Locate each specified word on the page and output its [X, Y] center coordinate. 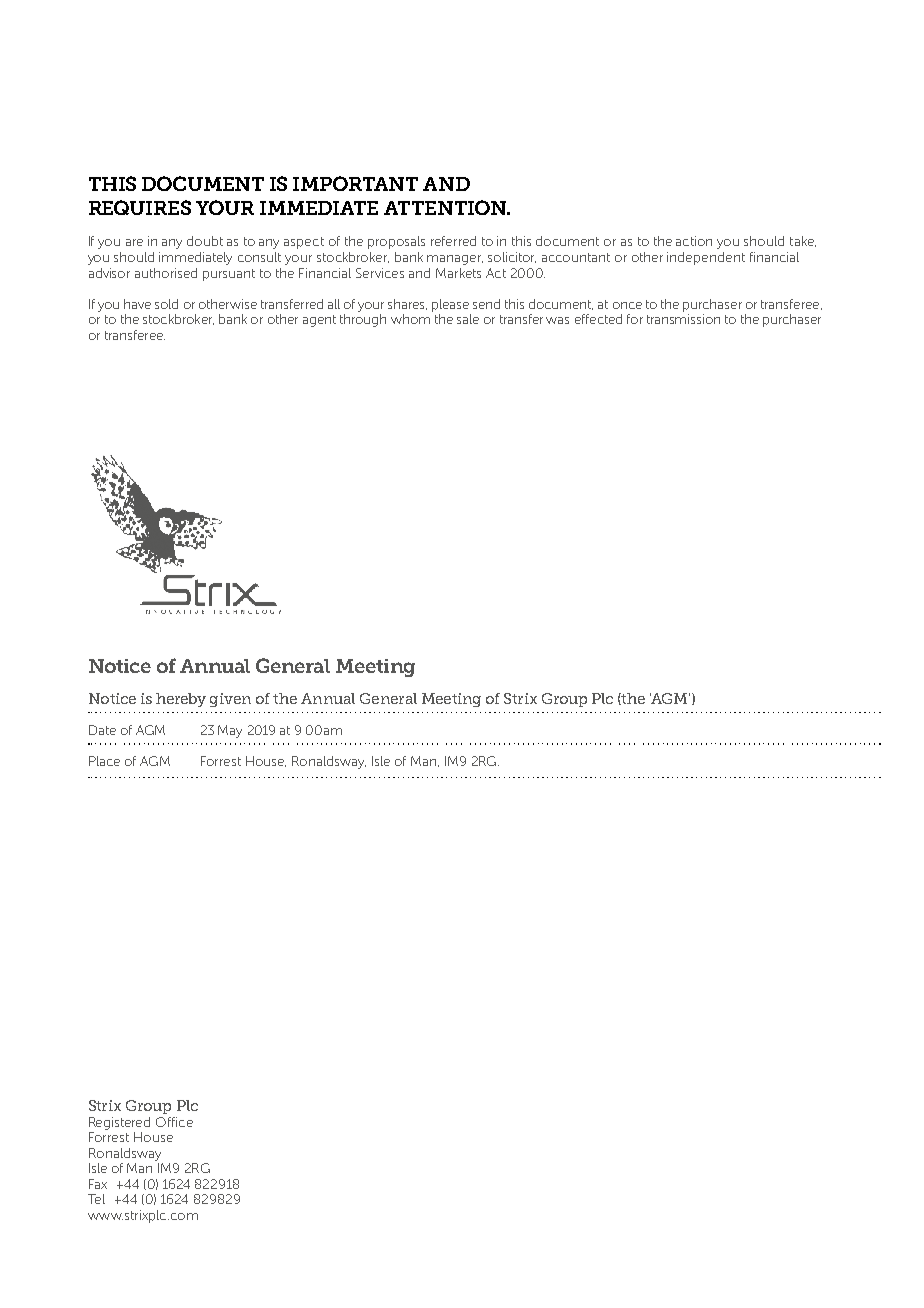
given [230, 700]
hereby [181, 700]
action [694, 241]
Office [174, 1122]
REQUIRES [140, 207]
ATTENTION [446, 207]
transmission [683, 319]
